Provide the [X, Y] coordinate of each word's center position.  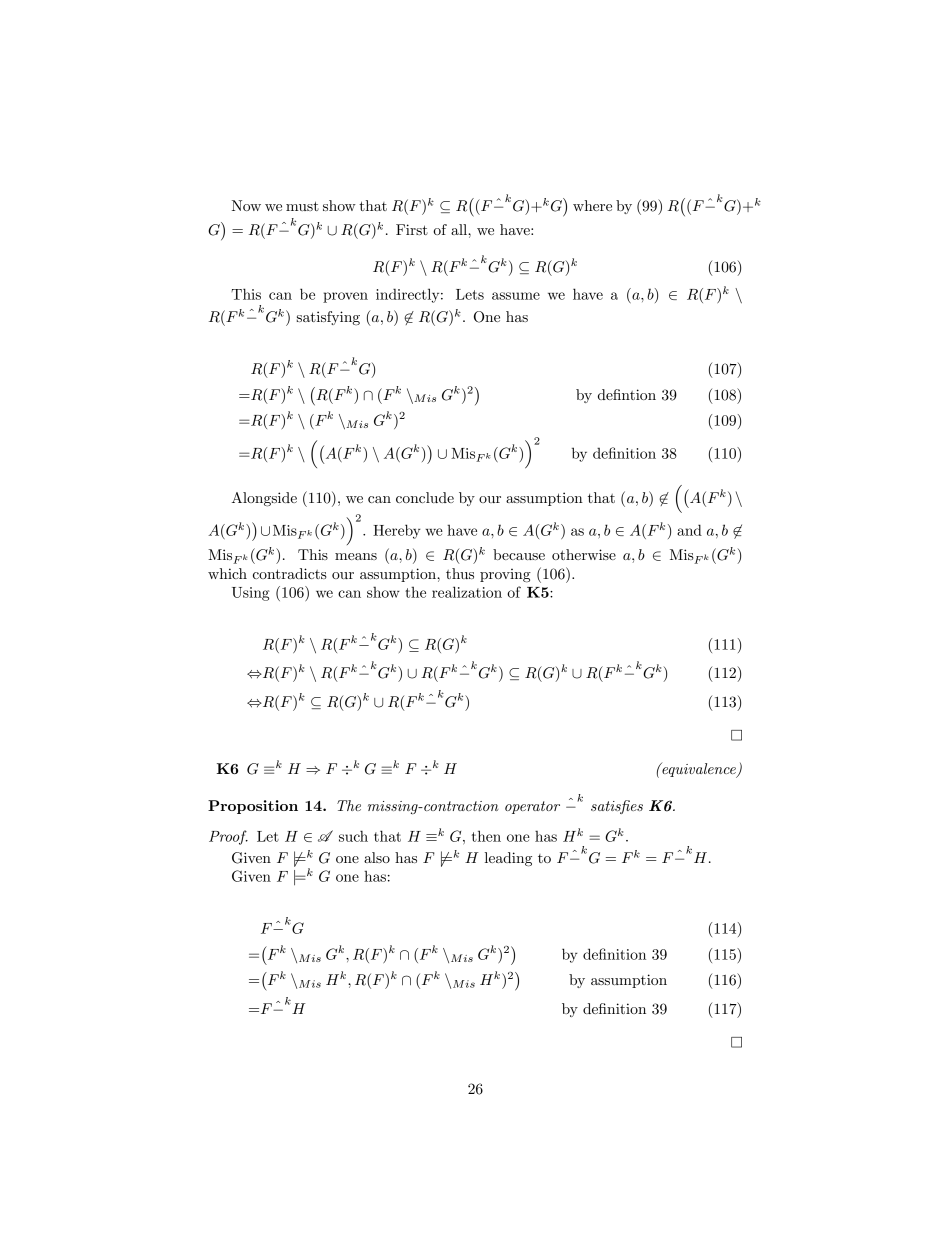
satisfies [617, 807]
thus [460, 573]
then [486, 836]
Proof [228, 837]
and [689, 530]
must [302, 206]
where [592, 205]
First [412, 229]
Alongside [264, 499]
